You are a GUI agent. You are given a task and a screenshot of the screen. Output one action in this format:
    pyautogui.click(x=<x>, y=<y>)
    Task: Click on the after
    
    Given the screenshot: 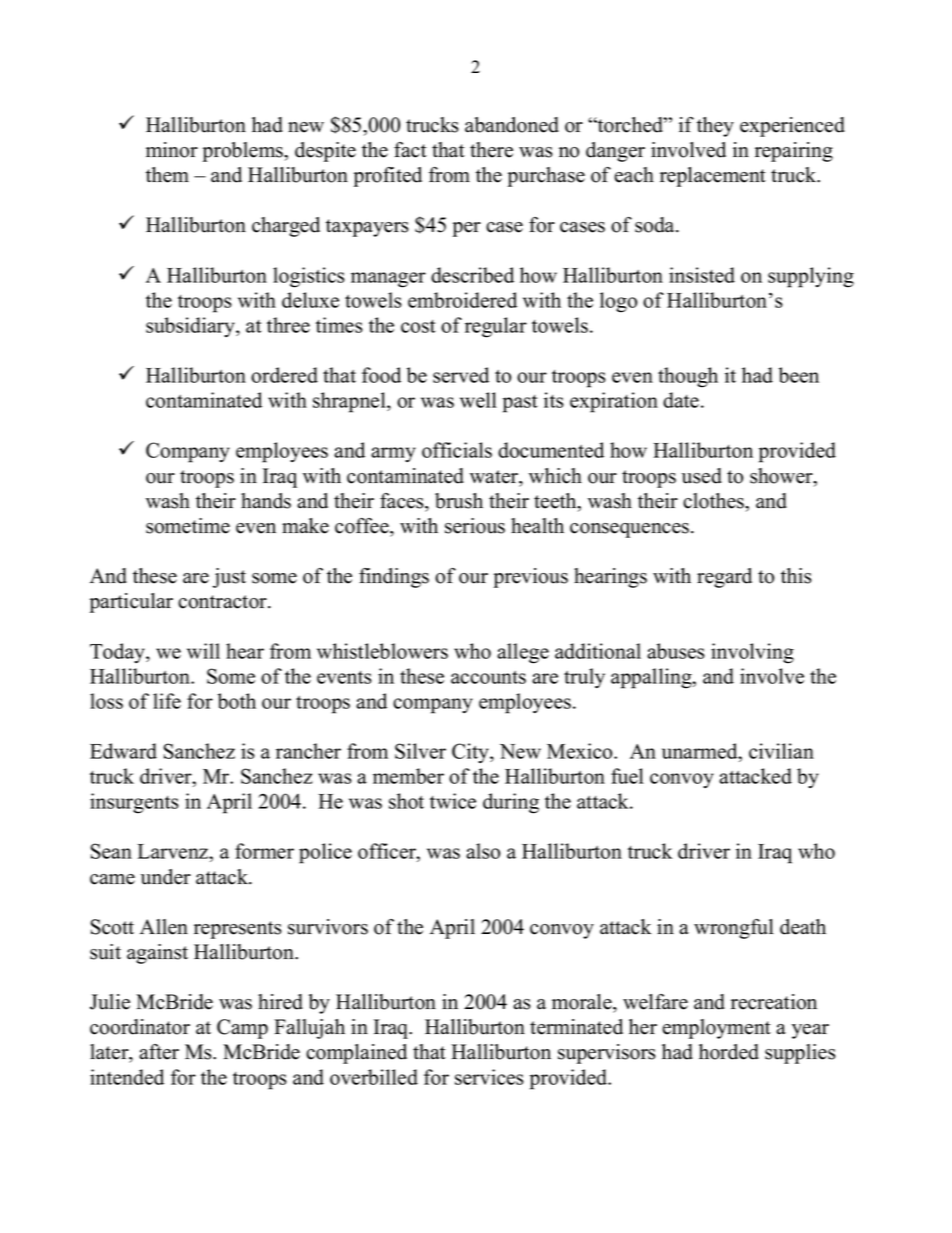 What is the action you would take?
    pyautogui.click(x=159, y=1052)
